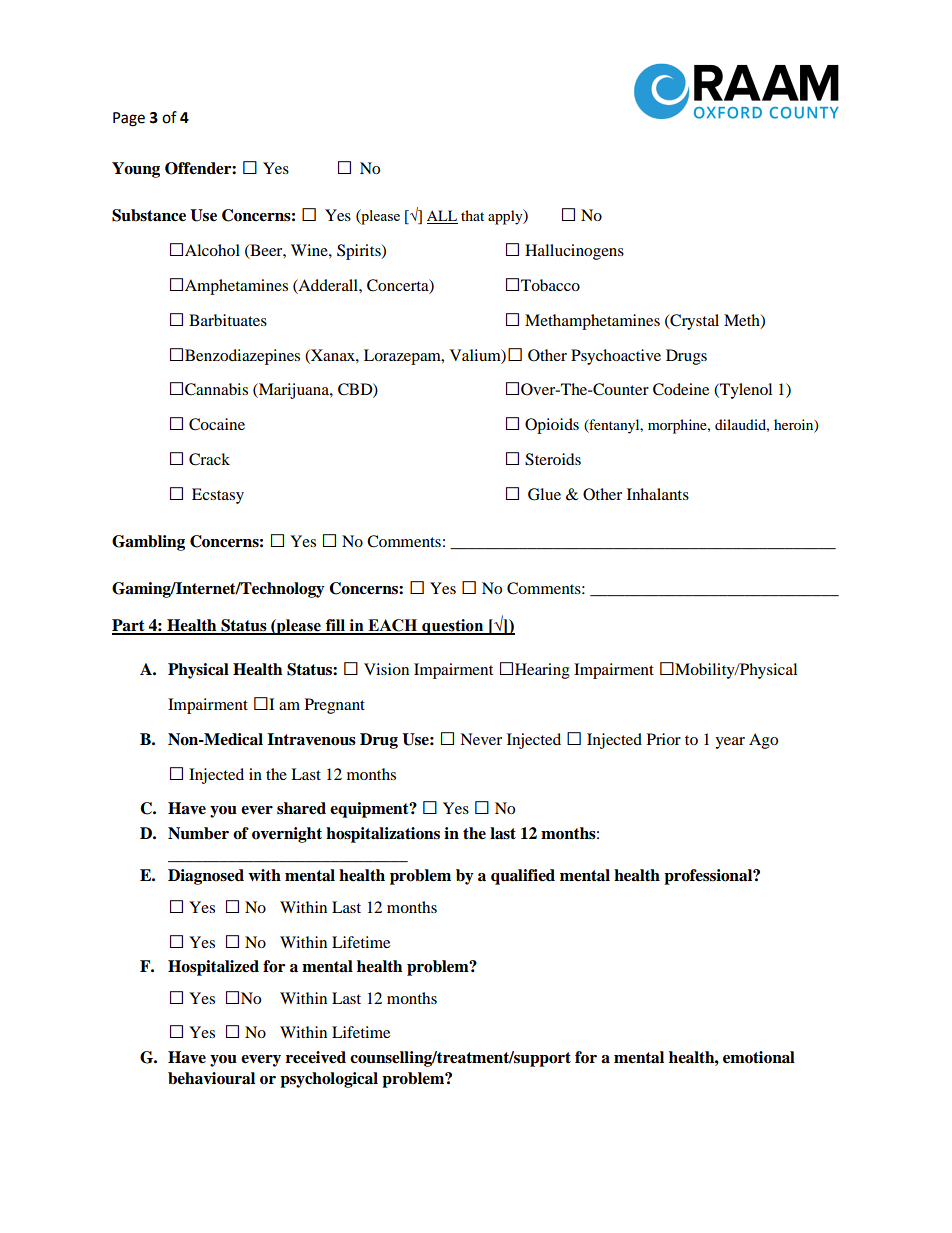 This document has width=952, height=1233. What do you see at coordinates (136, 170) in the document?
I see `Young` at bounding box center [136, 170].
